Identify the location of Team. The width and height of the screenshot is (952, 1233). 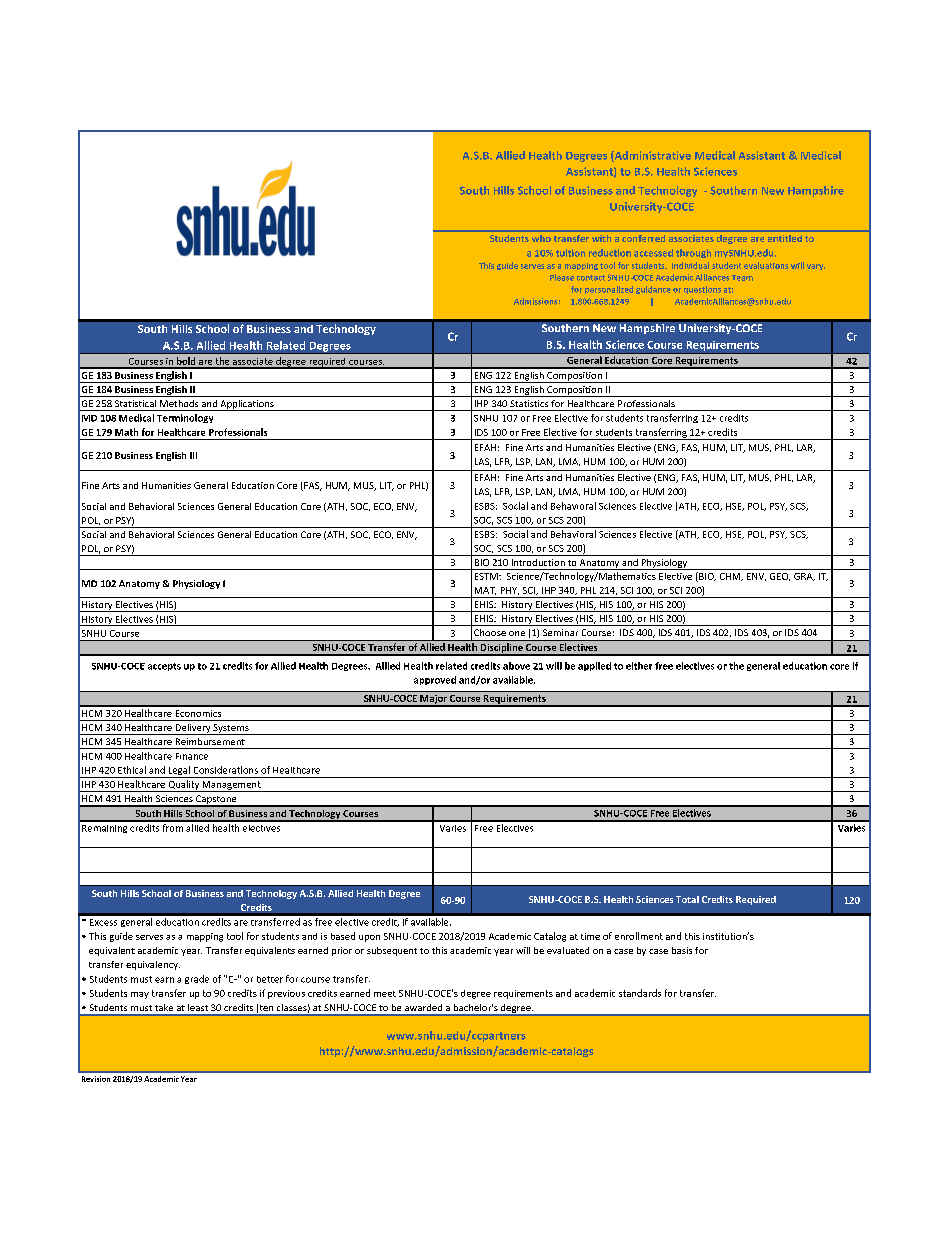
(742, 278).
